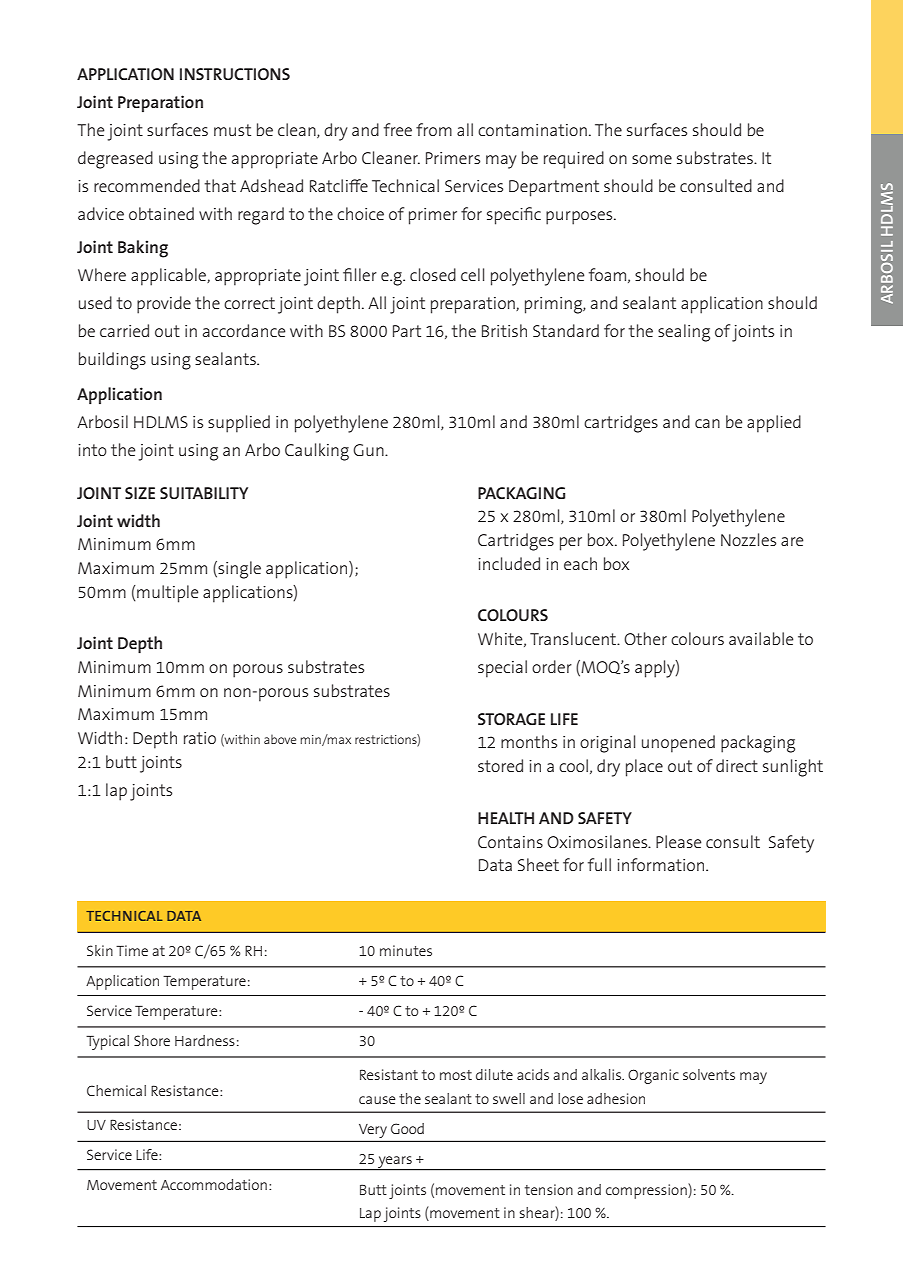  Describe the element at coordinates (369, 450) in the document. I see `Gun` at that location.
